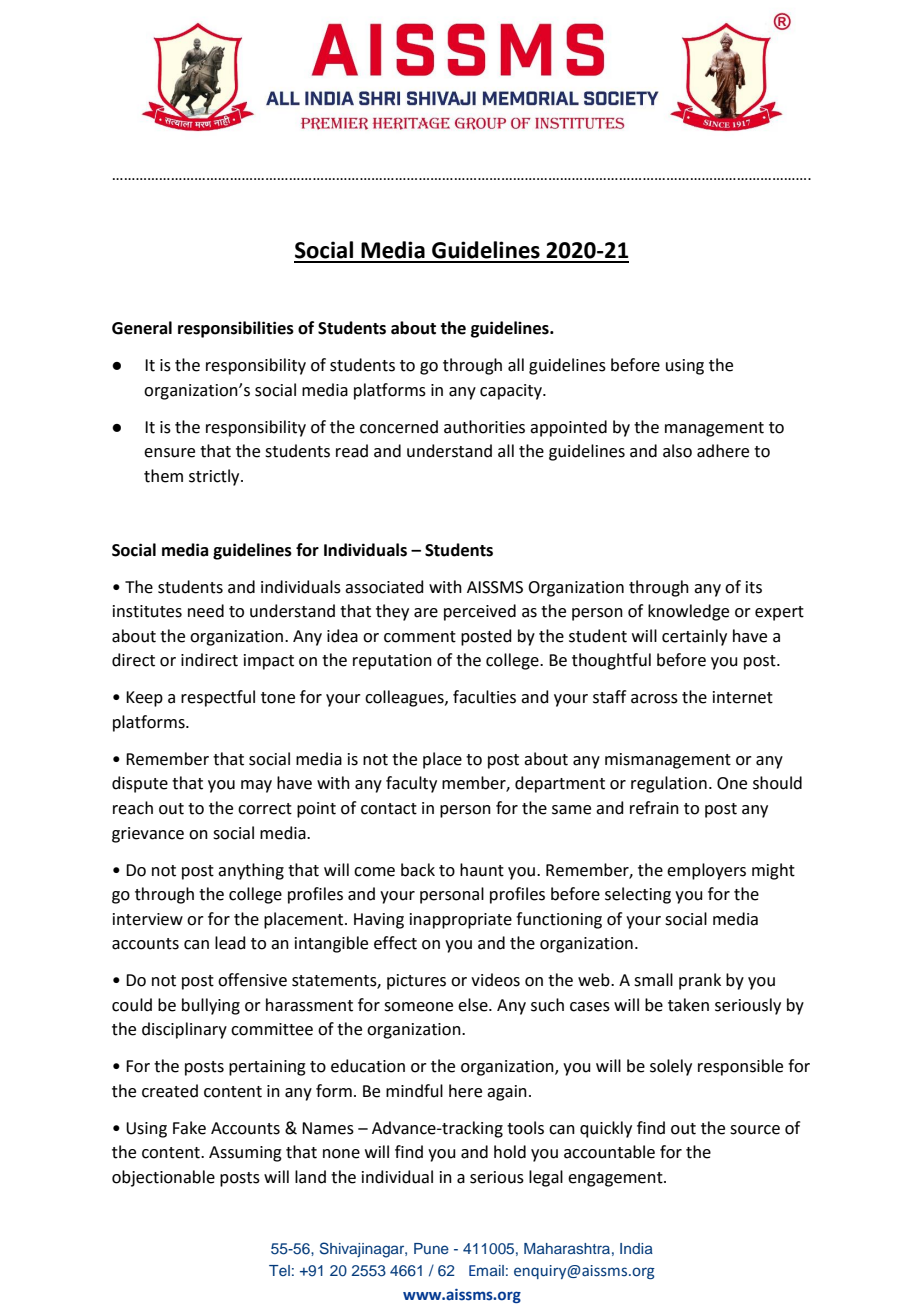 This document has width=924, height=1308. I want to click on responsibilities, so click(236, 329).
